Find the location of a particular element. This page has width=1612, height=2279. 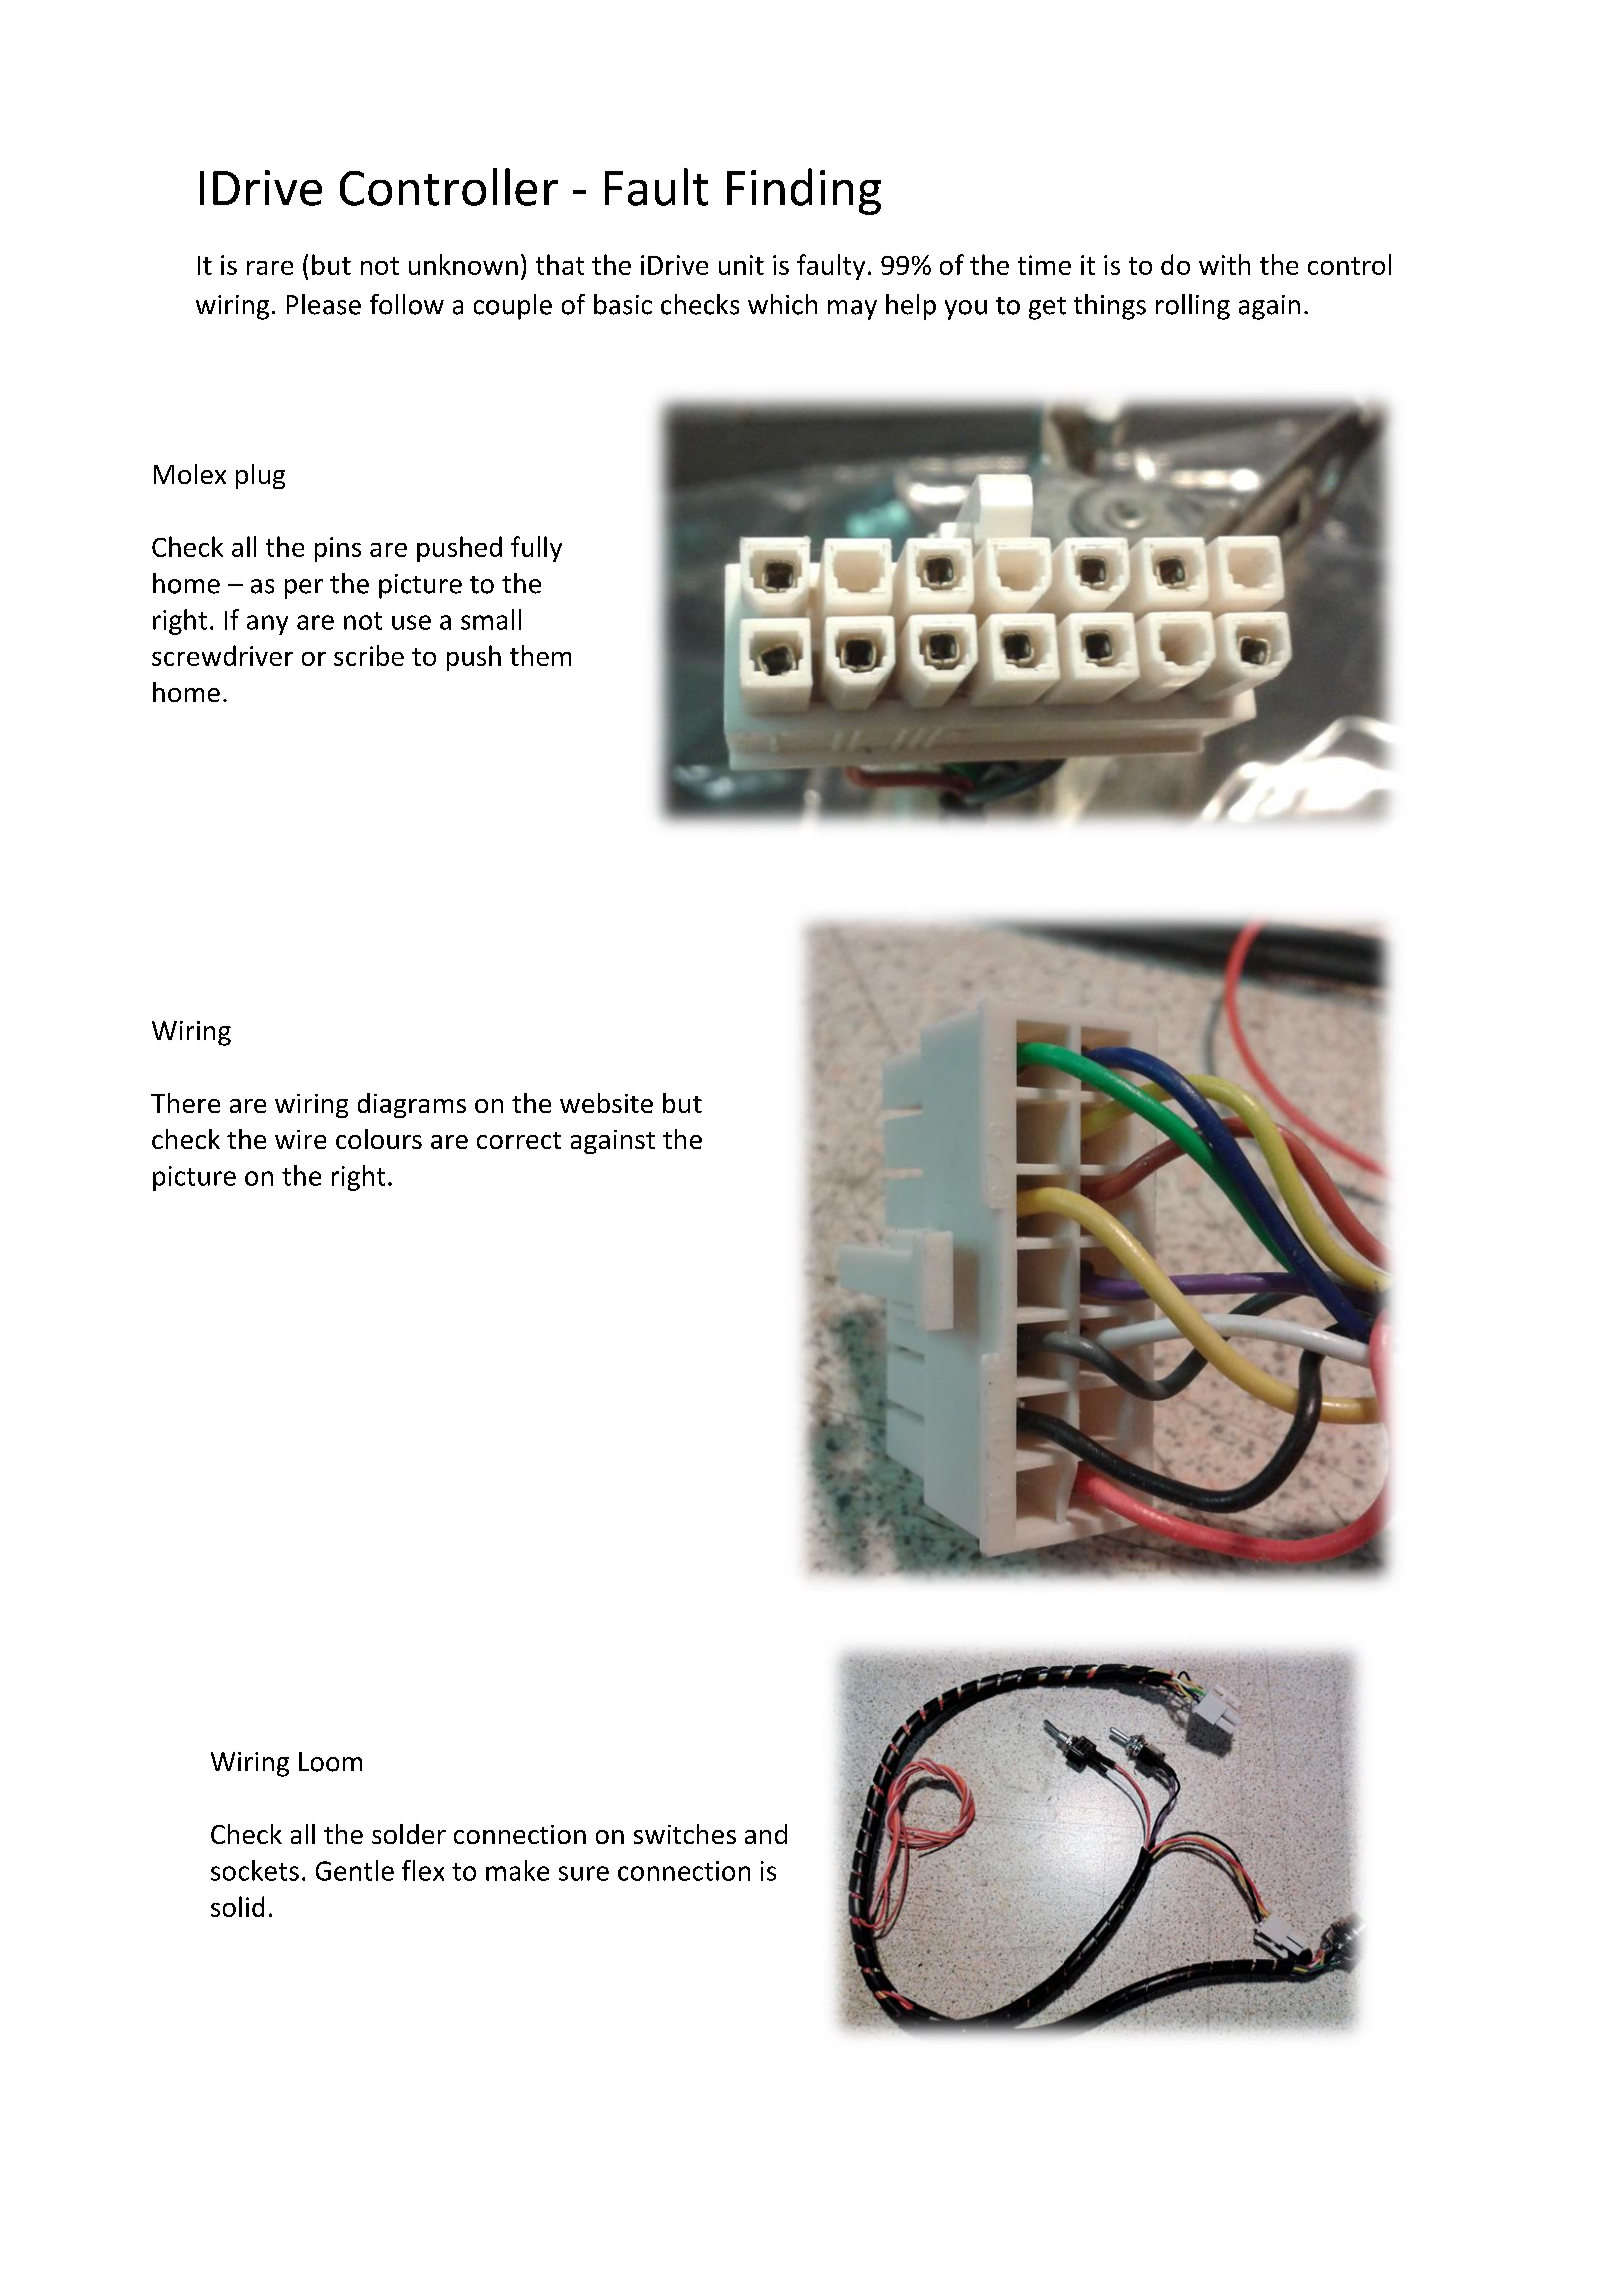

diagrams is located at coordinates (412, 1105).
